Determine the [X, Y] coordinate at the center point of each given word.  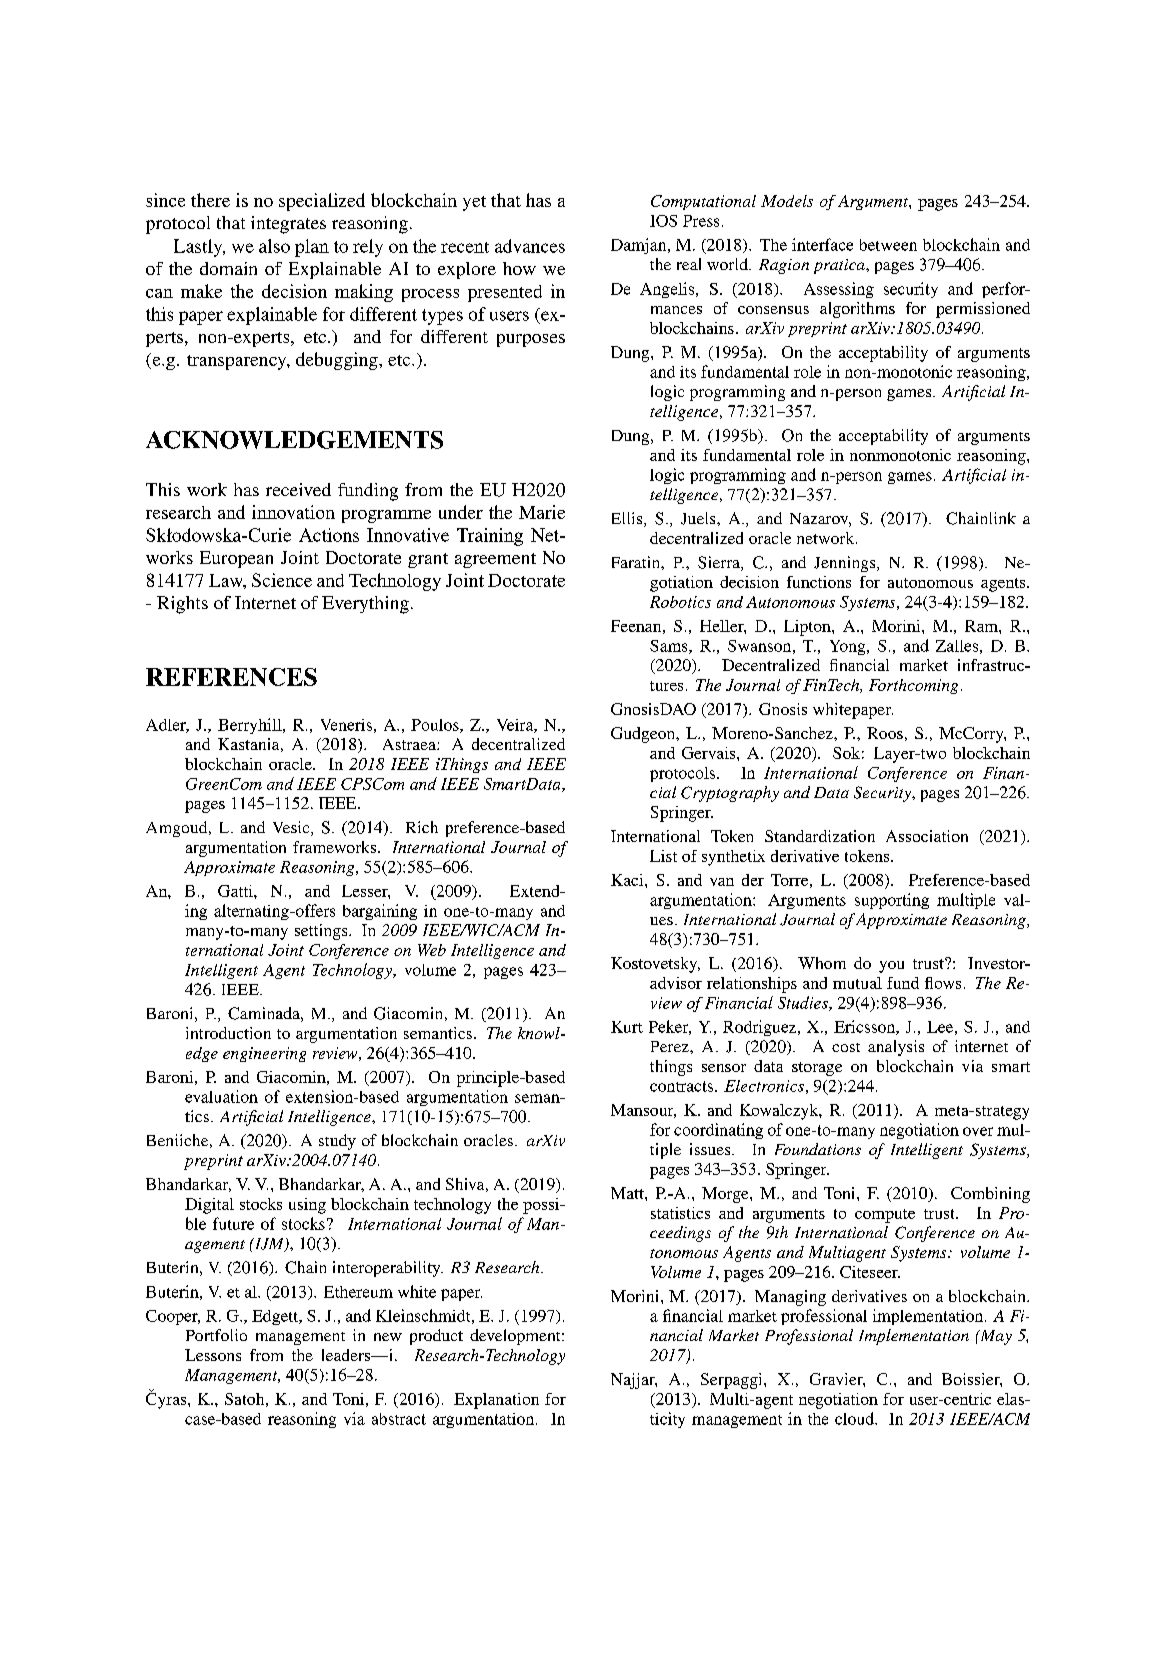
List [663, 856]
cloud [855, 1418]
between [888, 245]
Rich [422, 827]
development [516, 1337]
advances [530, 246]
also [274, 246]
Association [927, 836]
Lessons [213, 1355]
